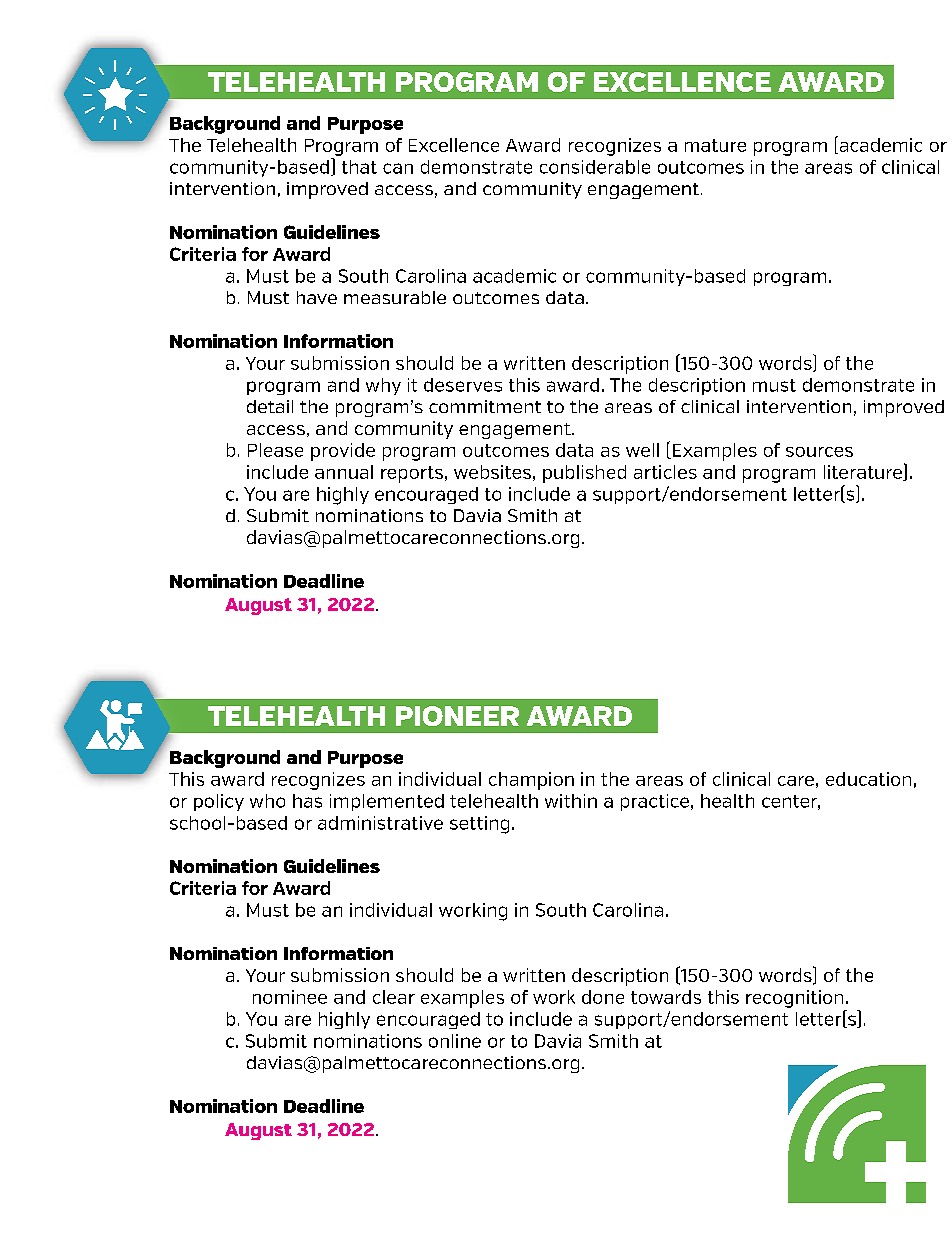 The image size is (952, 1233). Describe the element at coordinates (290, 997) in the screenshot. I see `nominee` at that location.
